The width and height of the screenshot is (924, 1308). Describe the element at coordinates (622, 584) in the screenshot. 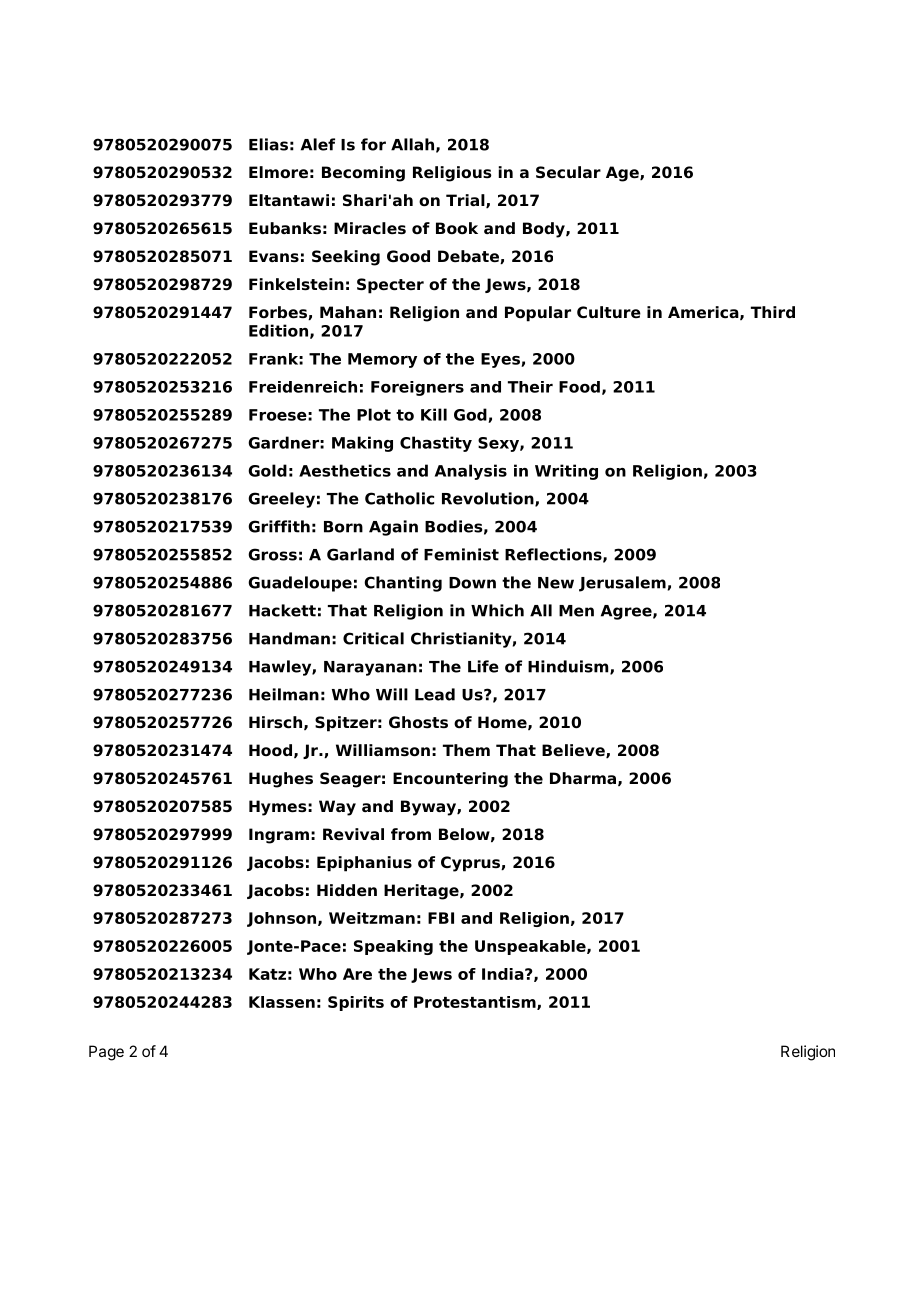

I see `Jerusalem` at that location.
